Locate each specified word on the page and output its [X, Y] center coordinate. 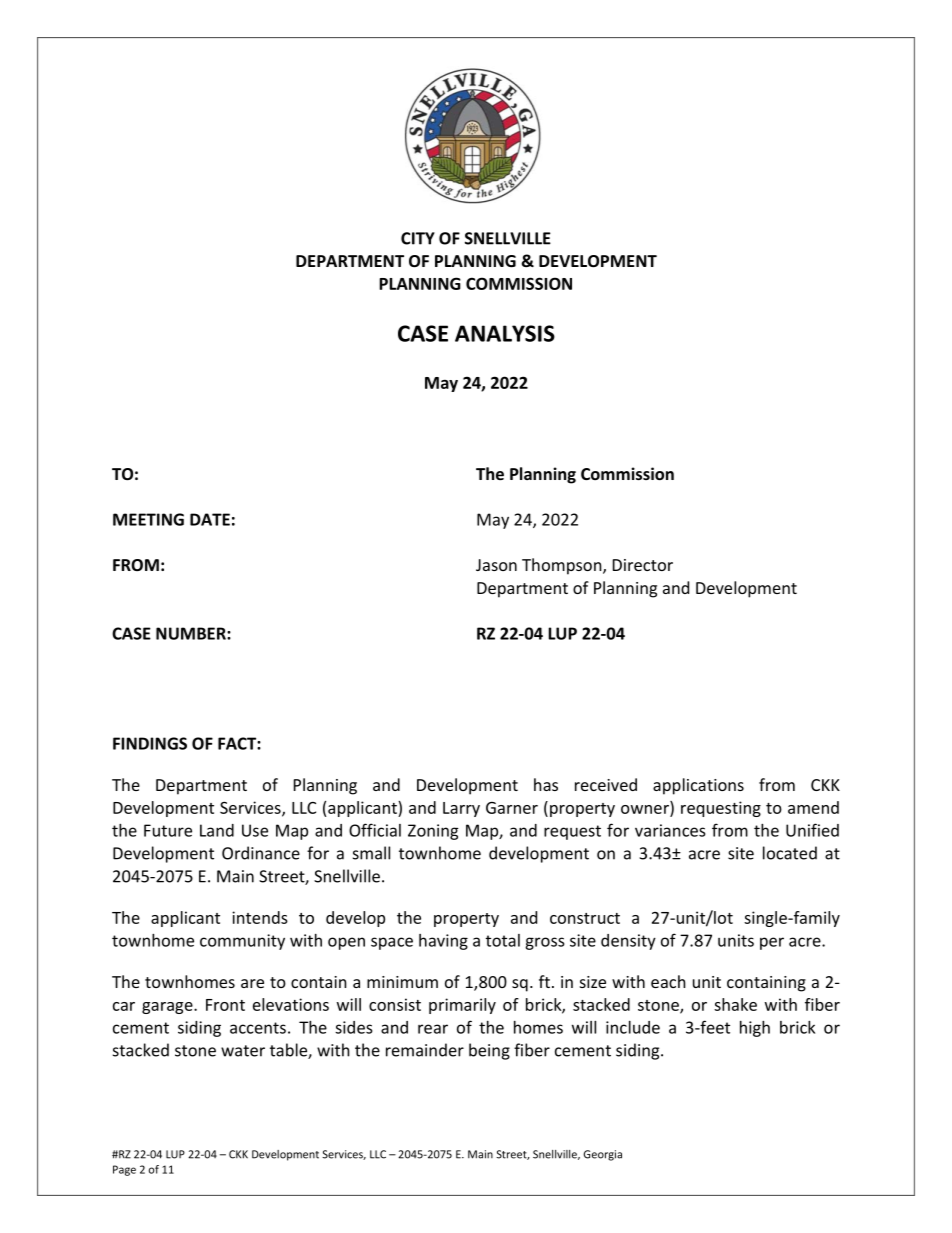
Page [124, 1170]
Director [643, 565]
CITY [418, 238]
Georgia [603, 1155]
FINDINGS [150, 743]
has [546, 784]
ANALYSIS [505, 333]
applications [698, 786]
